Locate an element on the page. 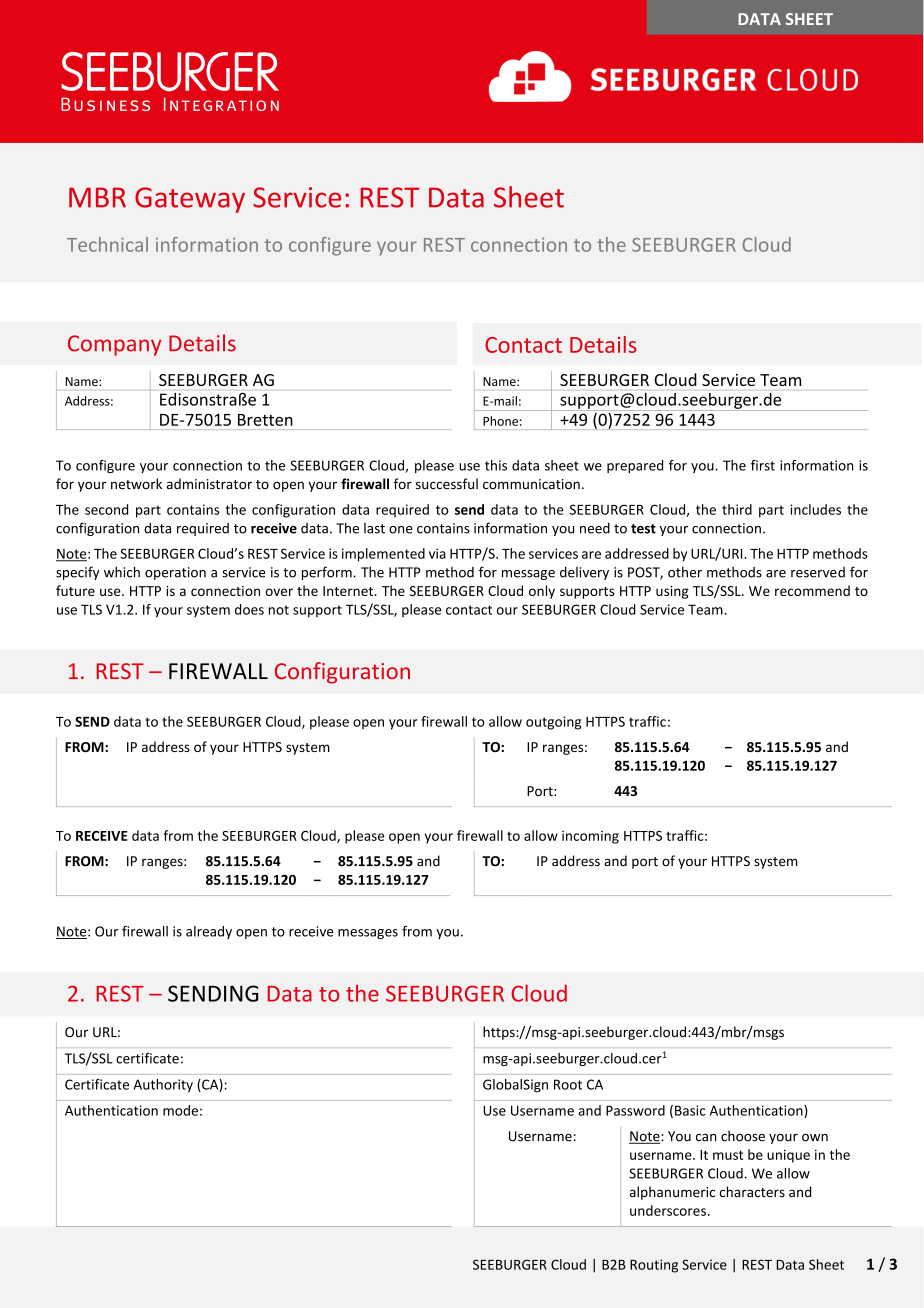 Image resolution: width=924 pixels, height=1308 pixels. already is located at coordinates (209, 932).
